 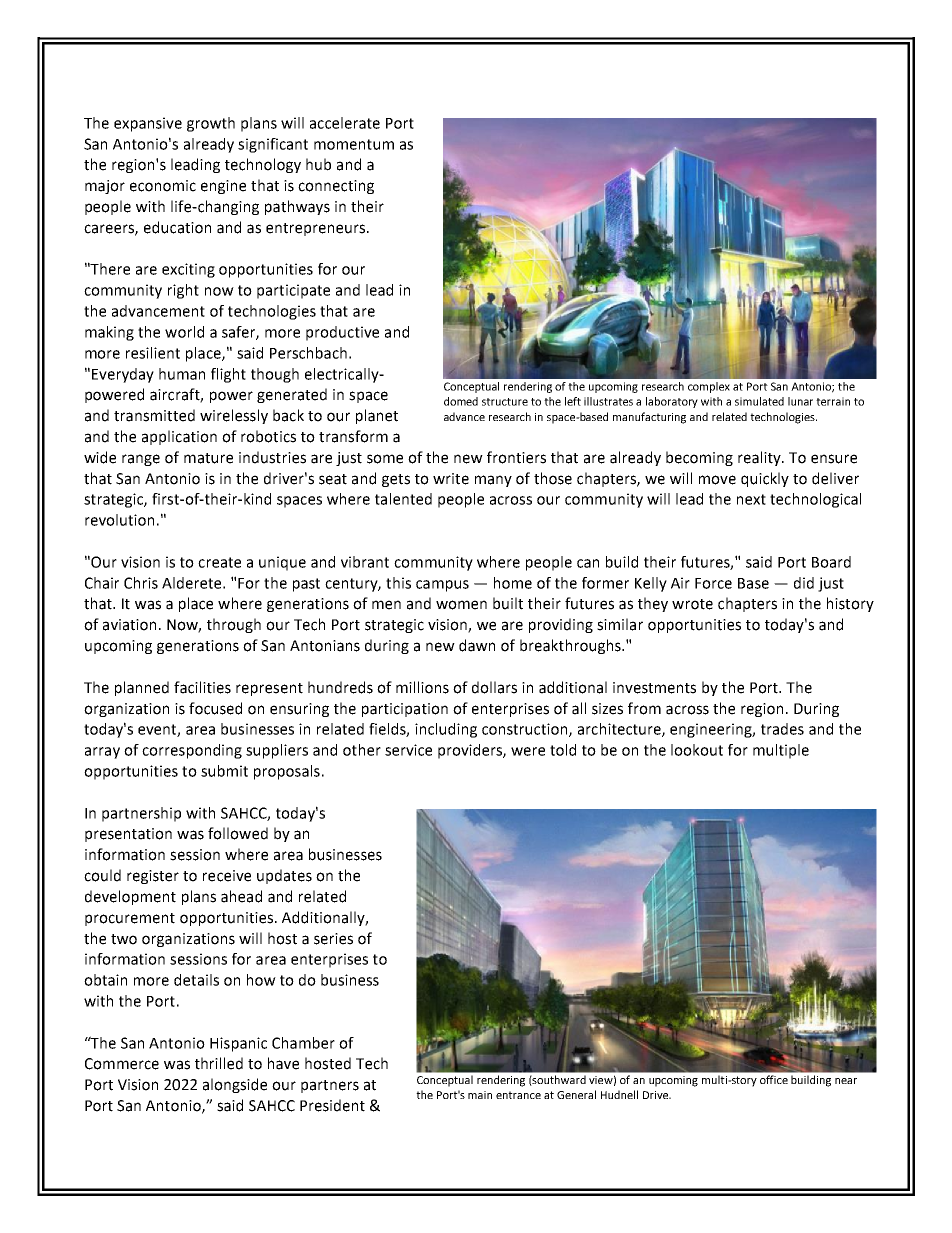 What do you see at coordinates (709, 387) in the image?
I see `complex` at bounding box center [709, 387].
